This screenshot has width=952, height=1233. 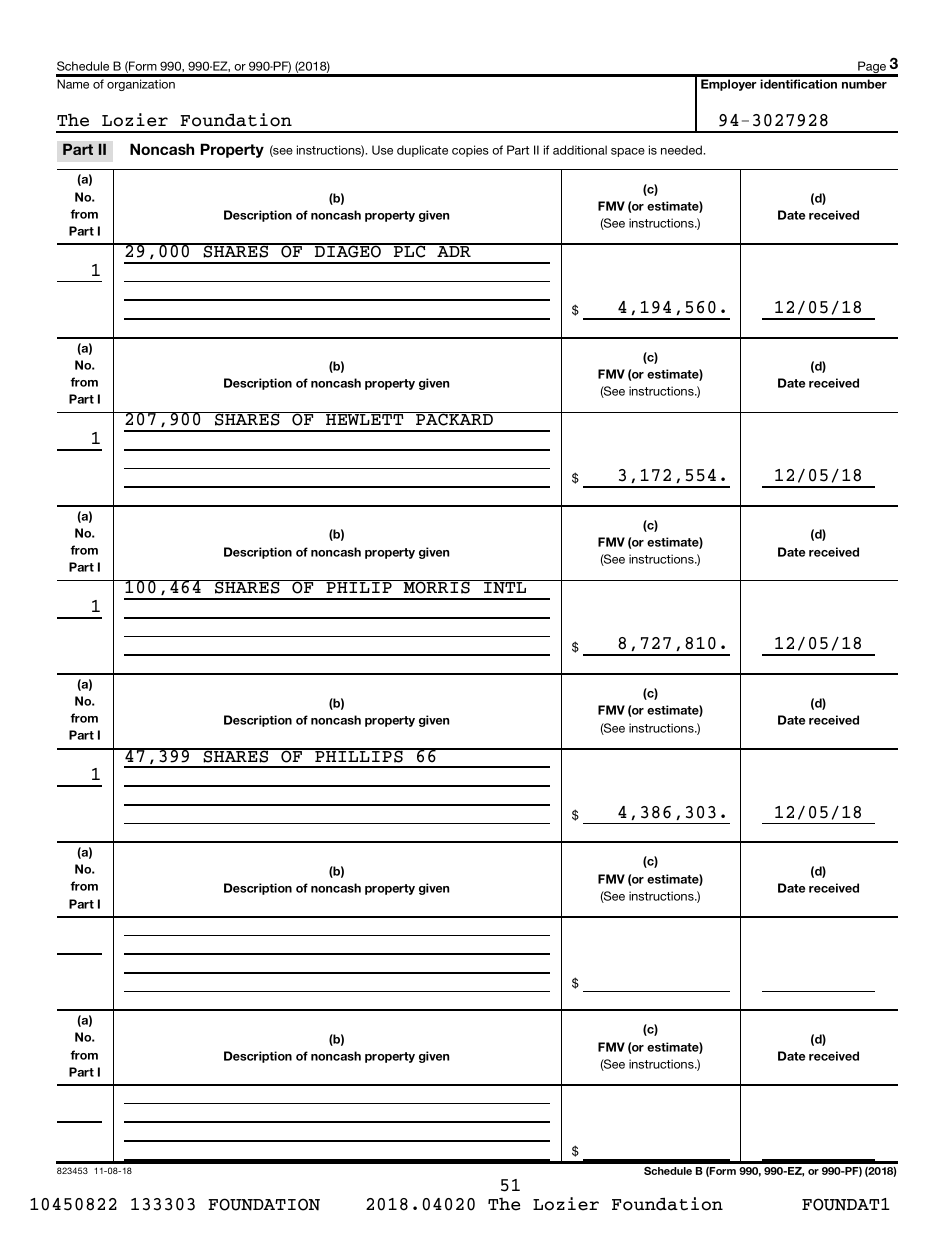 What do you see at coordinates (872, 68) in the screenshot?
I see `Page` at bounding box center [872, 68].
